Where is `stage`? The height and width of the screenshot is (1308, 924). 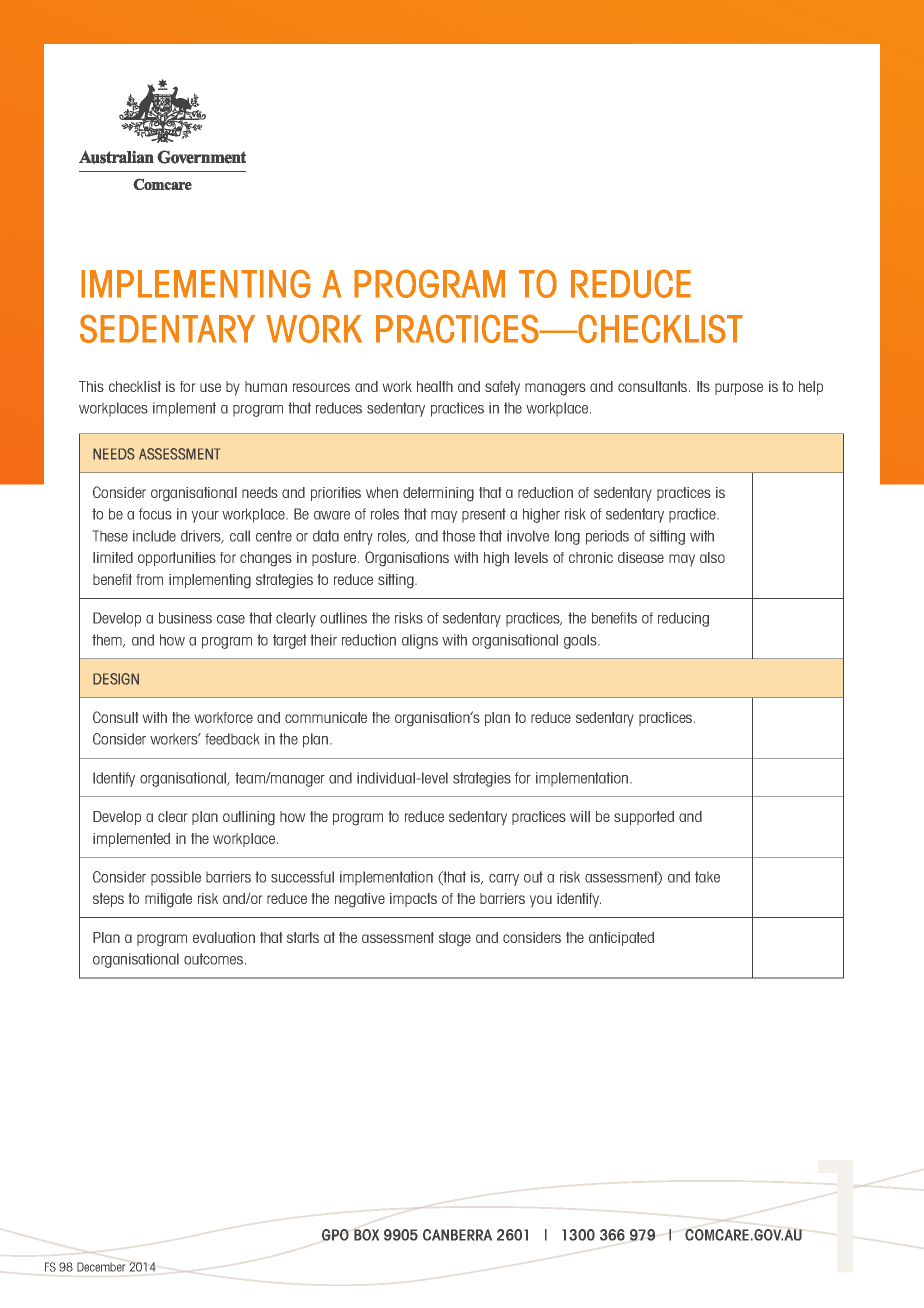
stage is located at coordinates (455, 939).
